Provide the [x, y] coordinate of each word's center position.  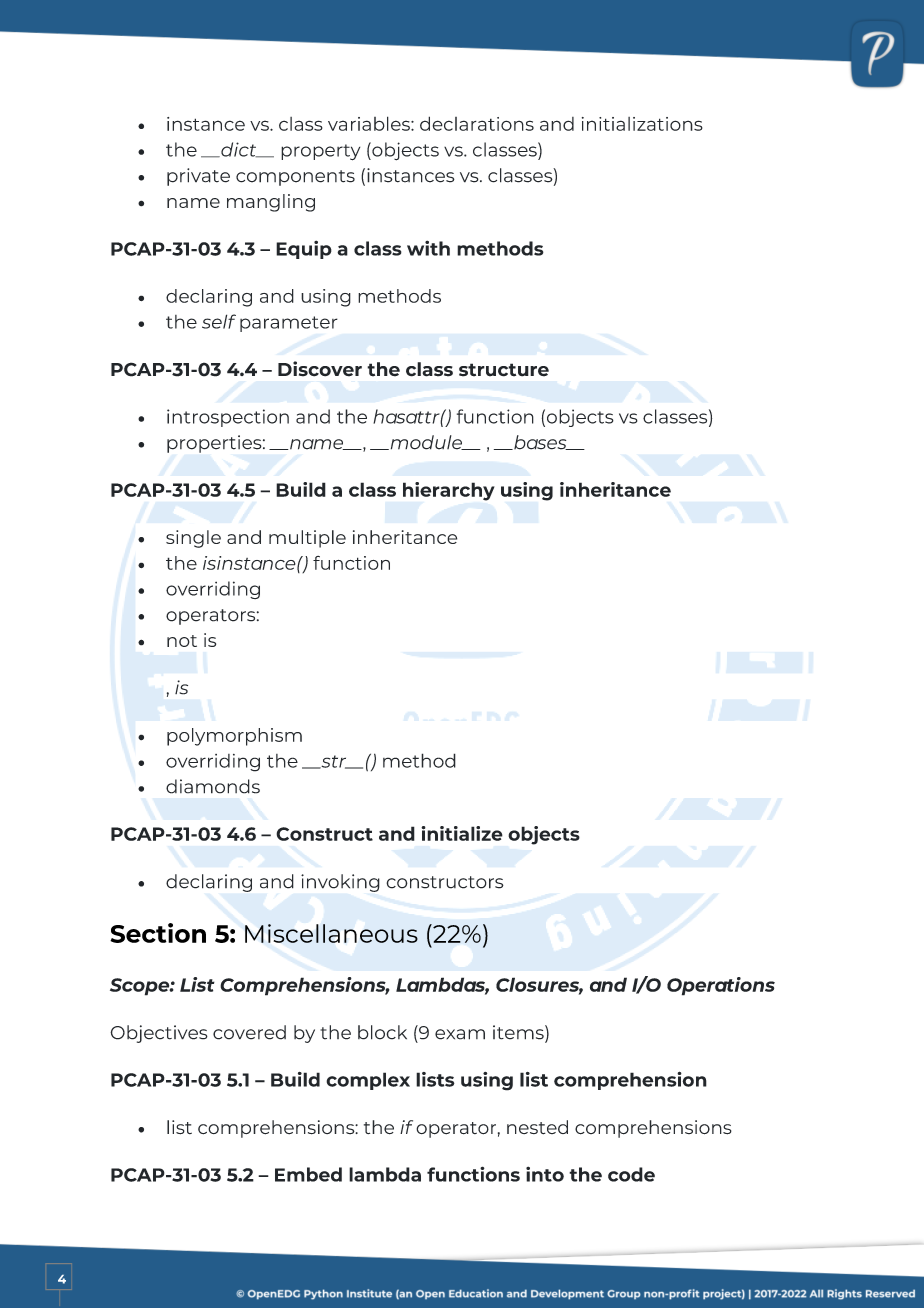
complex [368, 1081]
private [198, 177]
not [182, 641]
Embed [308, 1174]
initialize [462, 833]
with [428, 248]
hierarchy [449, 491]
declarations [477, 123]
